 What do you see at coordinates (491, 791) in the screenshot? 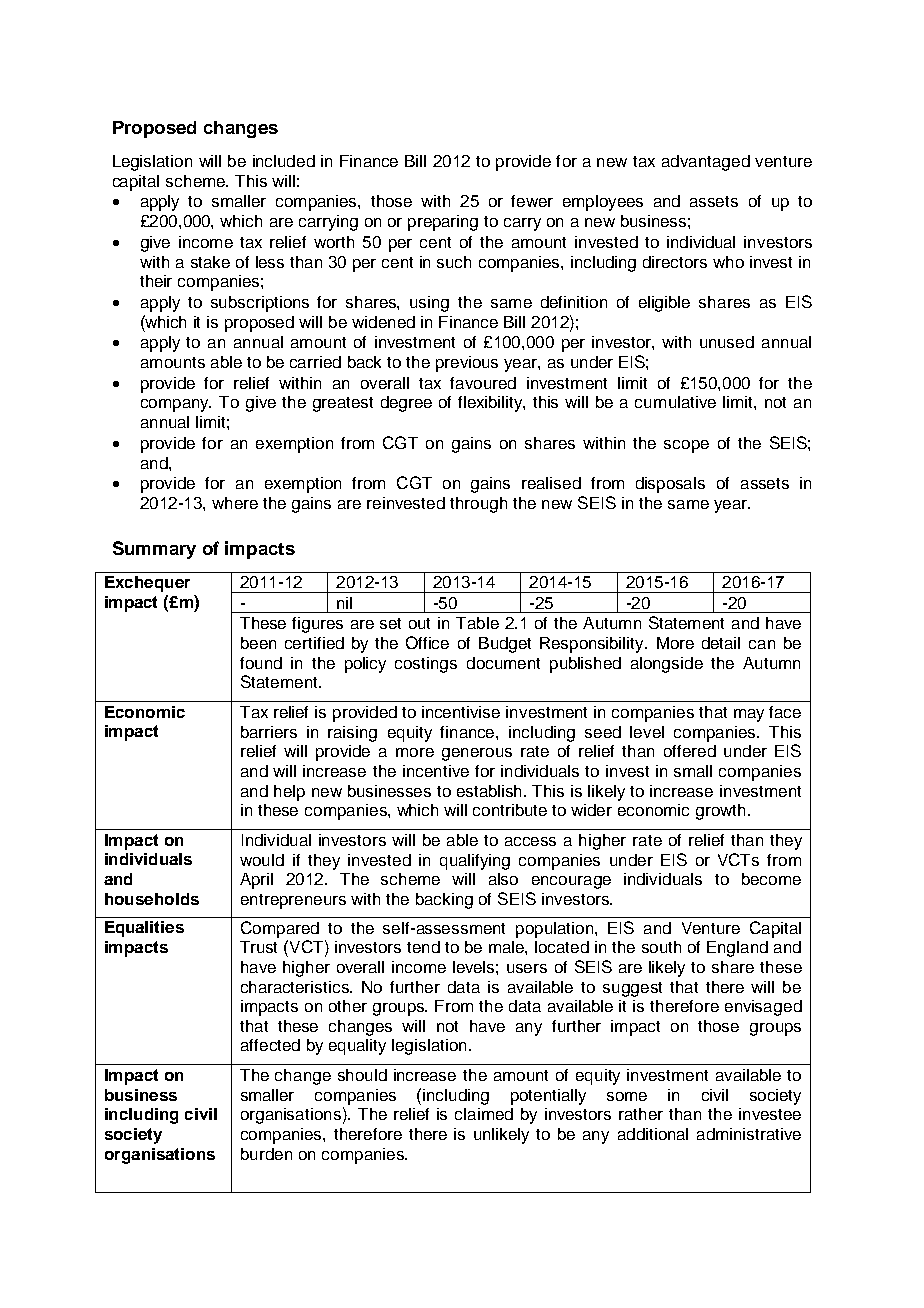
I see `establish` at bounding box center [491, 791].
